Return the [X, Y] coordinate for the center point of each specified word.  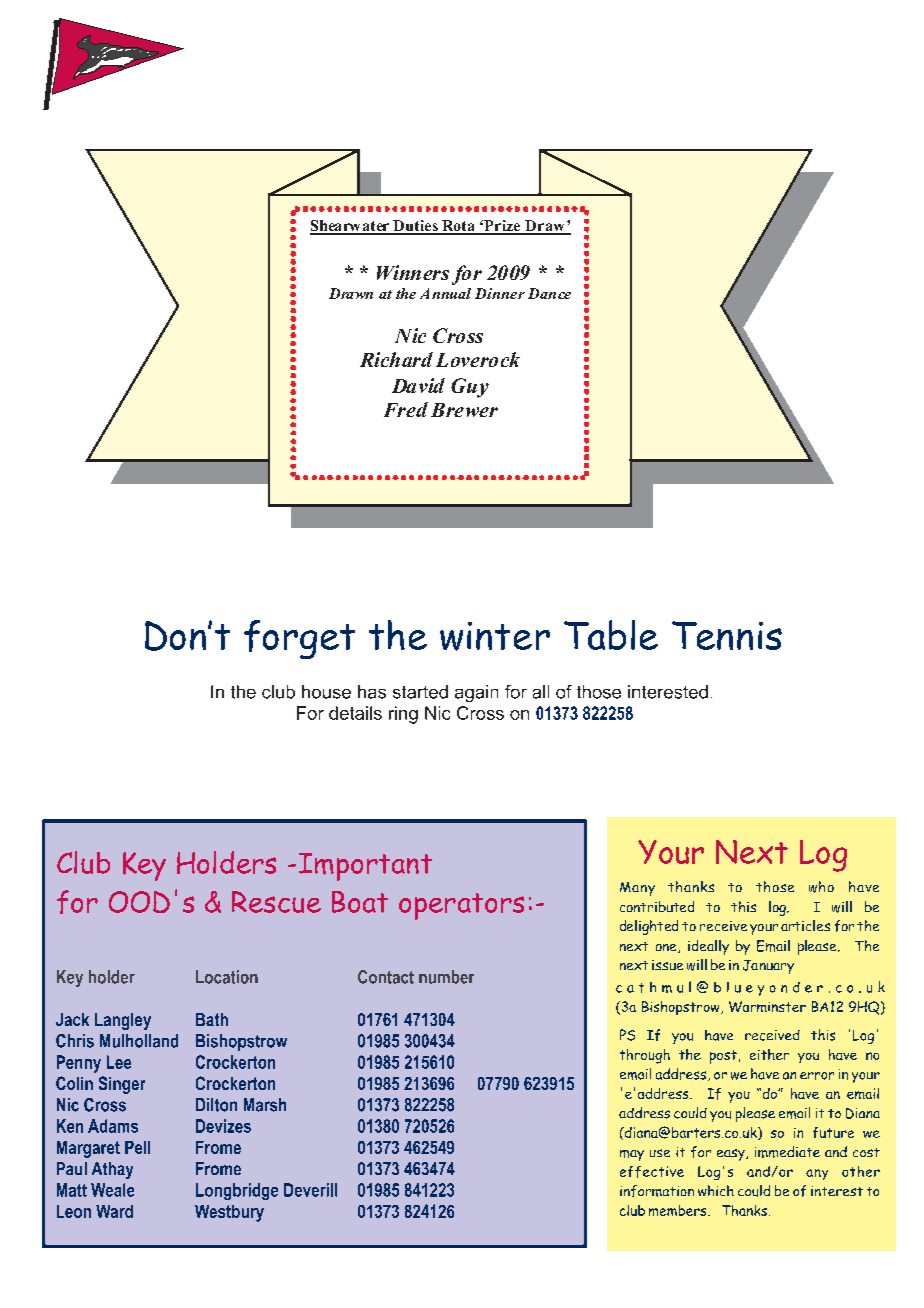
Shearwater [351, 227]
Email [773, 946]
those [775, 886]
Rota [460, 227]
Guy [470, 388]
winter [495, 636]
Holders [226, 862]
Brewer [464, 410]
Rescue [276, 902]
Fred [406, 409]
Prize [503, 227]
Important [365, 867]
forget [299, 639]
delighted [649, 927]
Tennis [727, 635]
